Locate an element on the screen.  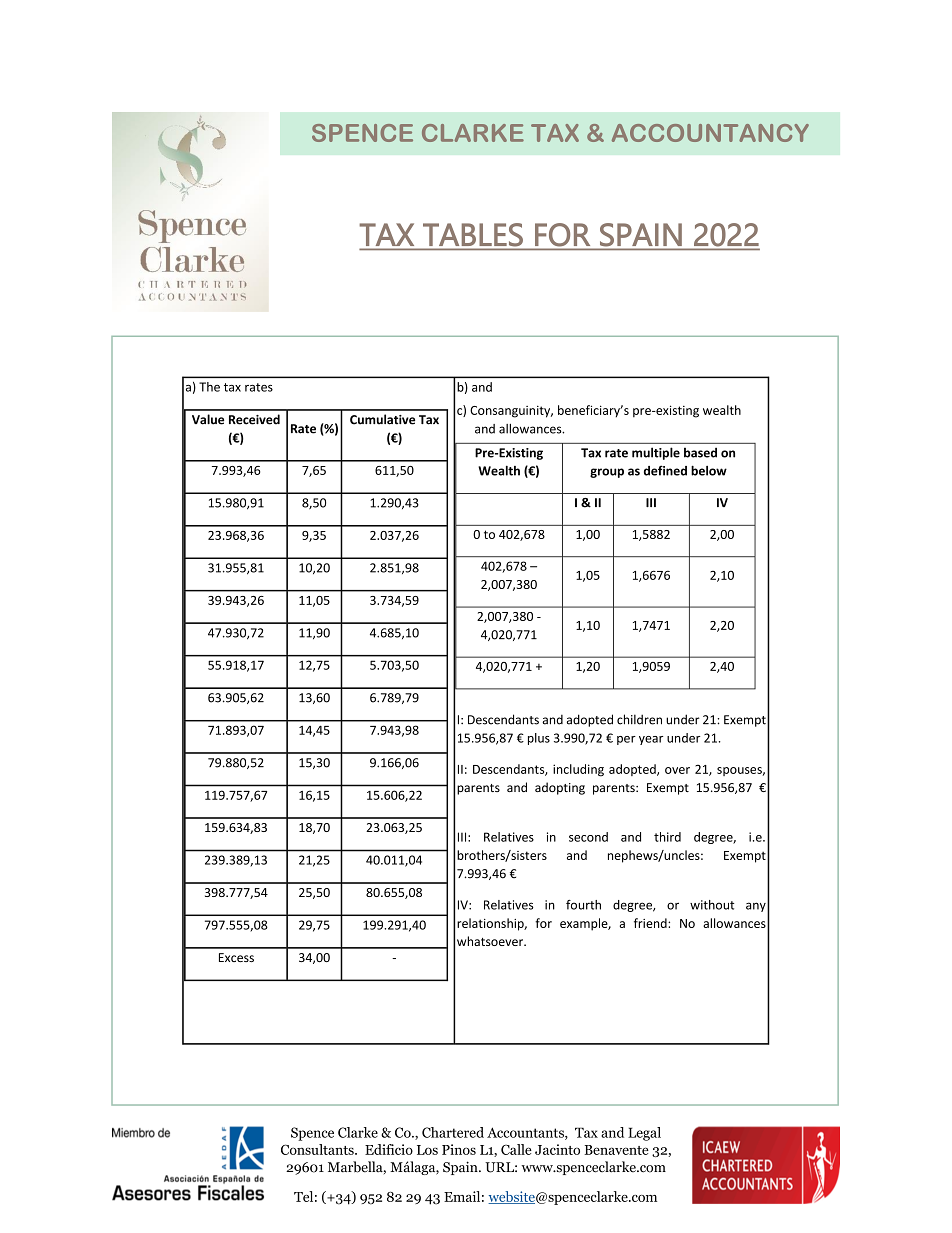
Legal is located at coordinates (644, 1134).
